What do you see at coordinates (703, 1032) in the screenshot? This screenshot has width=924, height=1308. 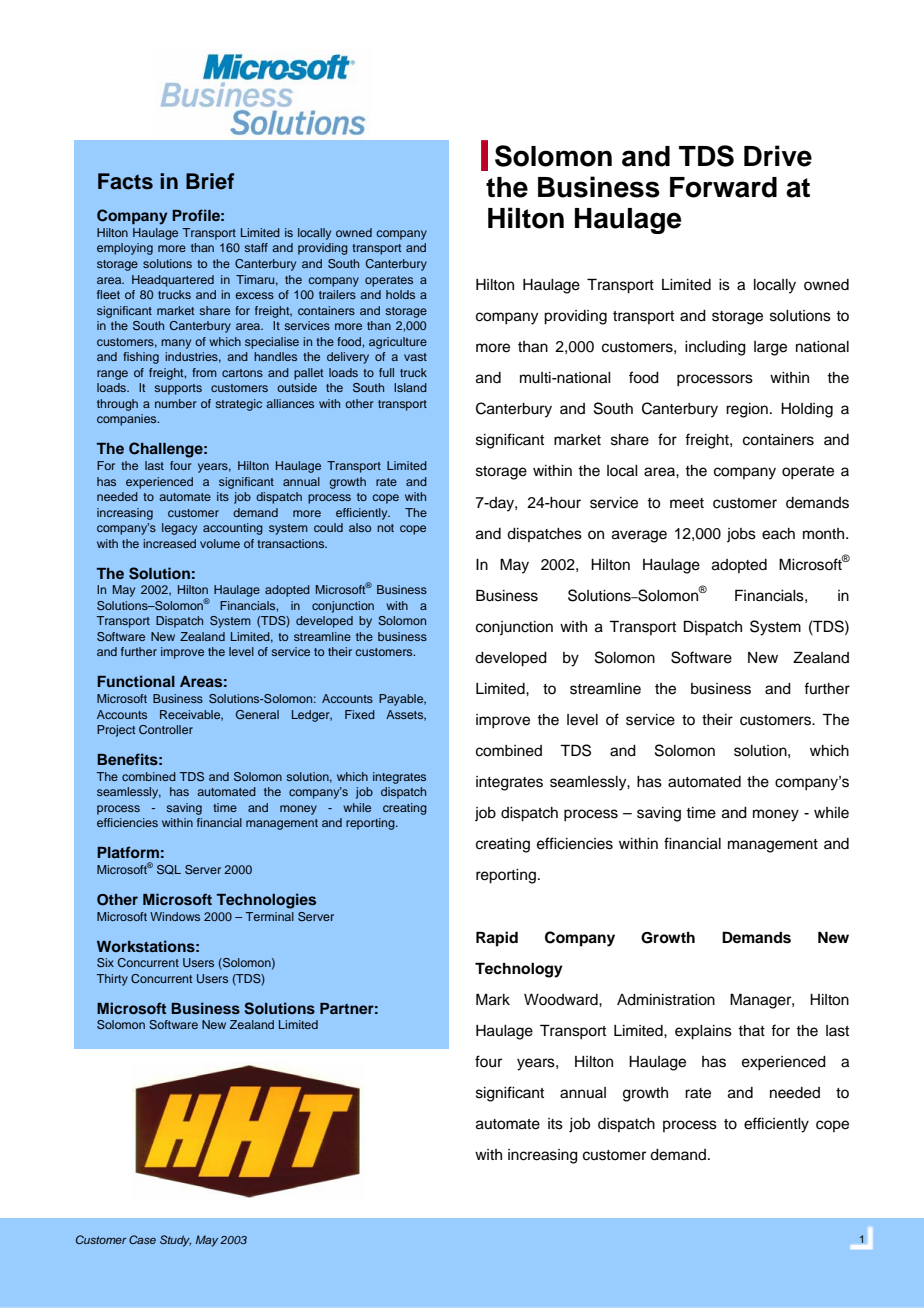 I see `explains` at bounding box center [703, 1032].
